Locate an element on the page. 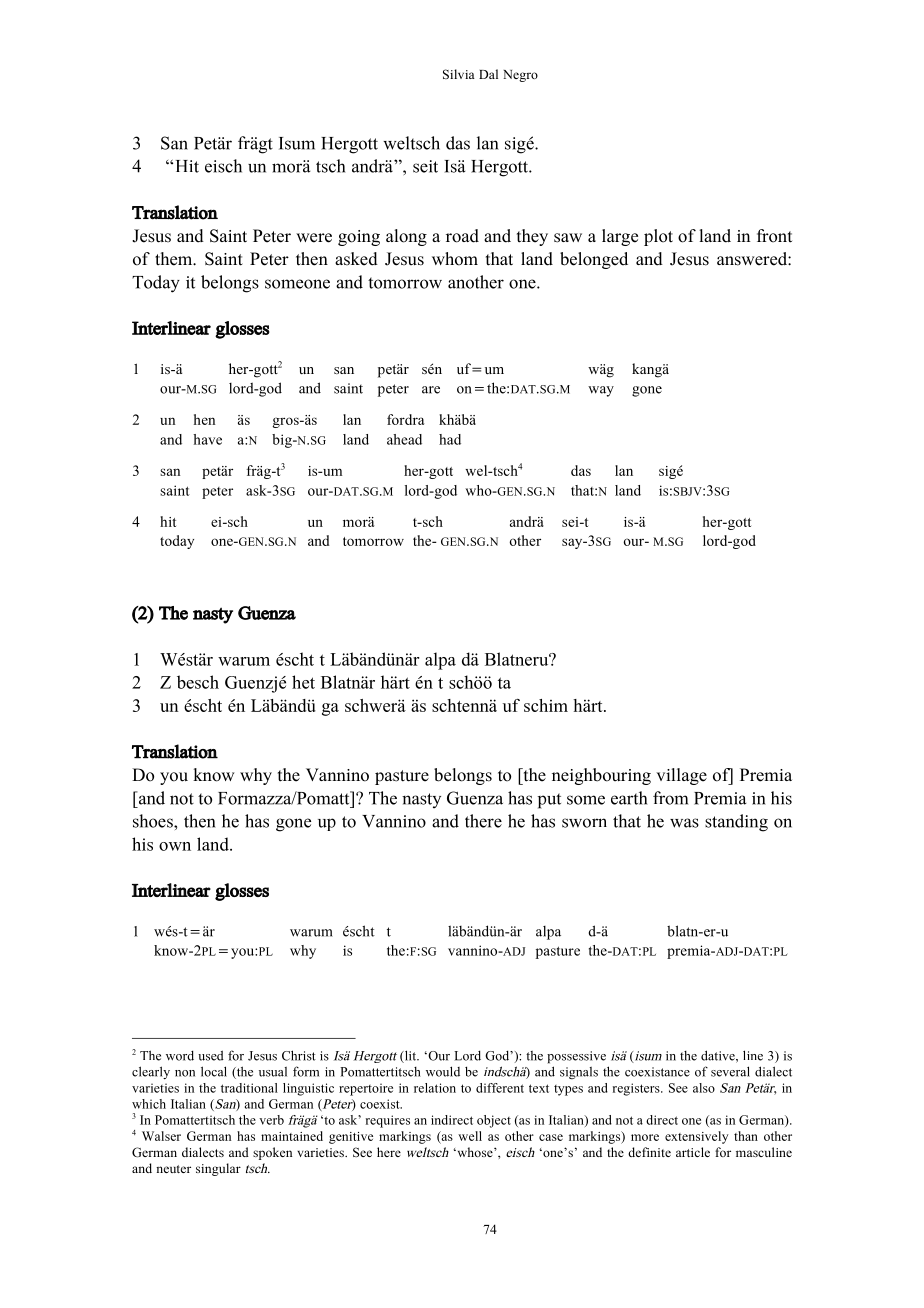 This page has width=924, height=1308. singular is located at coordinates (218, 1169).
